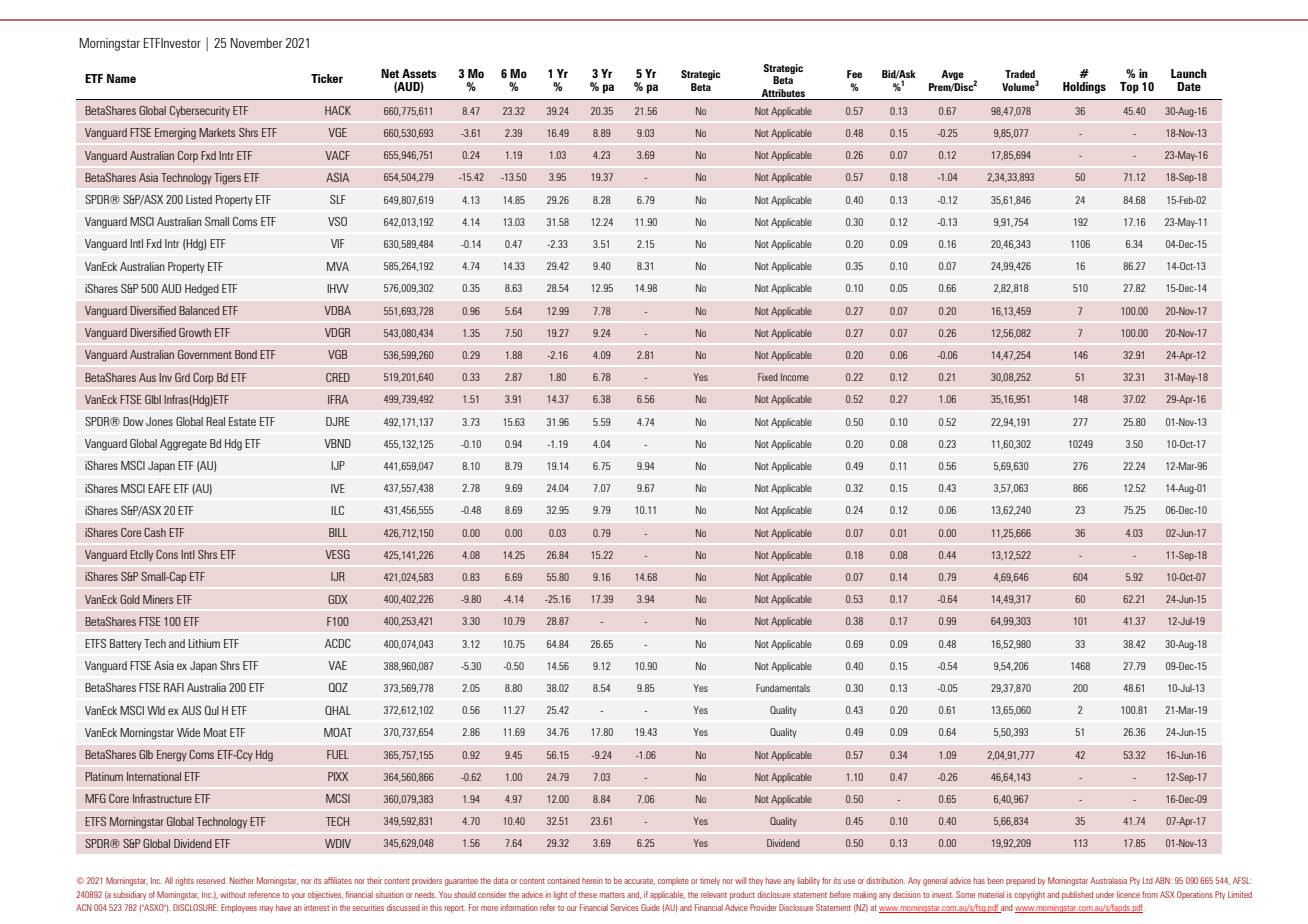 This image has height=924, width=1308. What do you see at coordinates (256, 43) in the image?
I see `November` at bounding box center [256, 43].
